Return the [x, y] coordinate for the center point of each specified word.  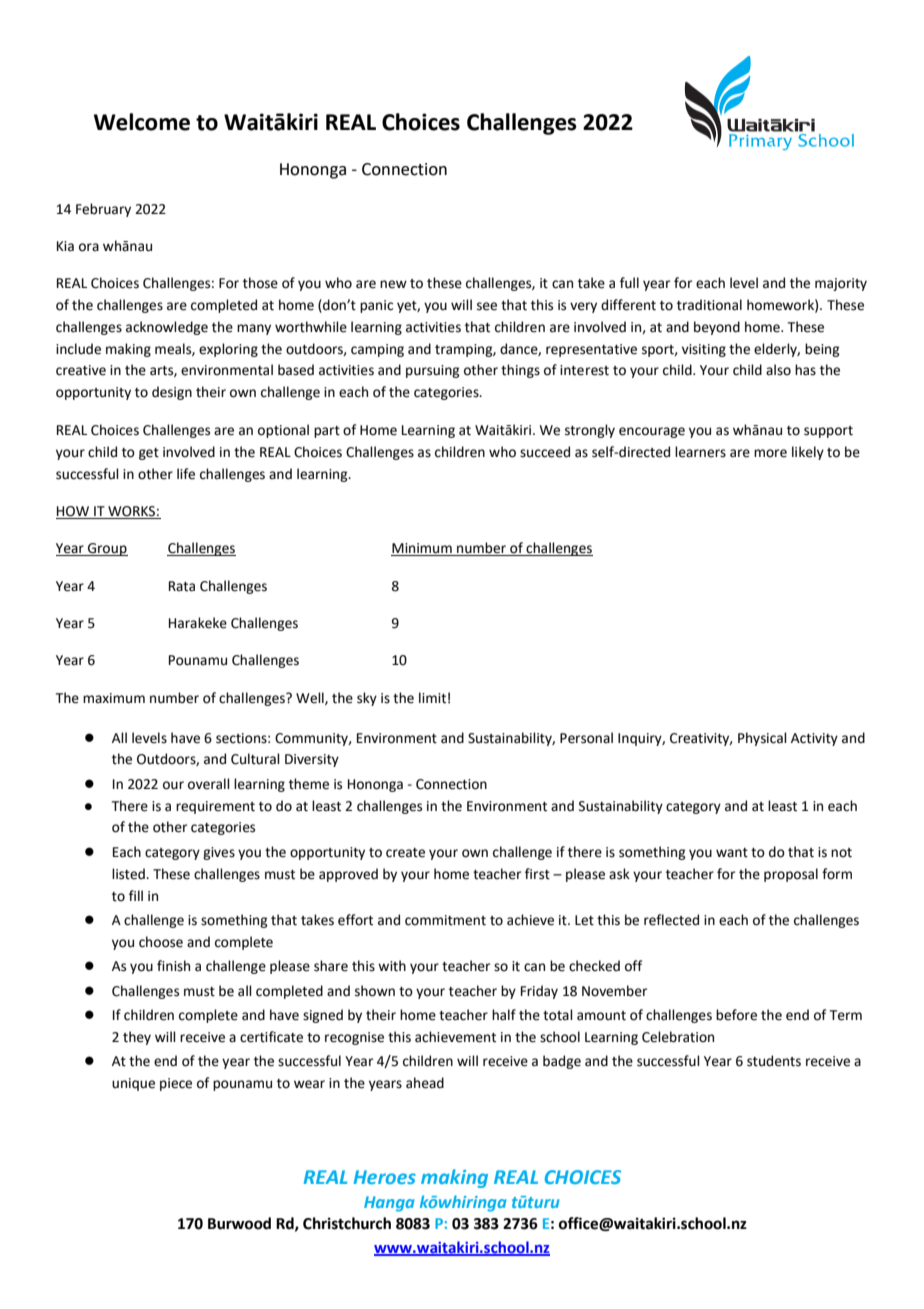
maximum [114, 698]
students [774, 1061]
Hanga [389, 1204]
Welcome [142, 122]
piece [176, 1084]
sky [367, 699]
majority [841, 284]
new [393, 284]
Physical [762, 739]
